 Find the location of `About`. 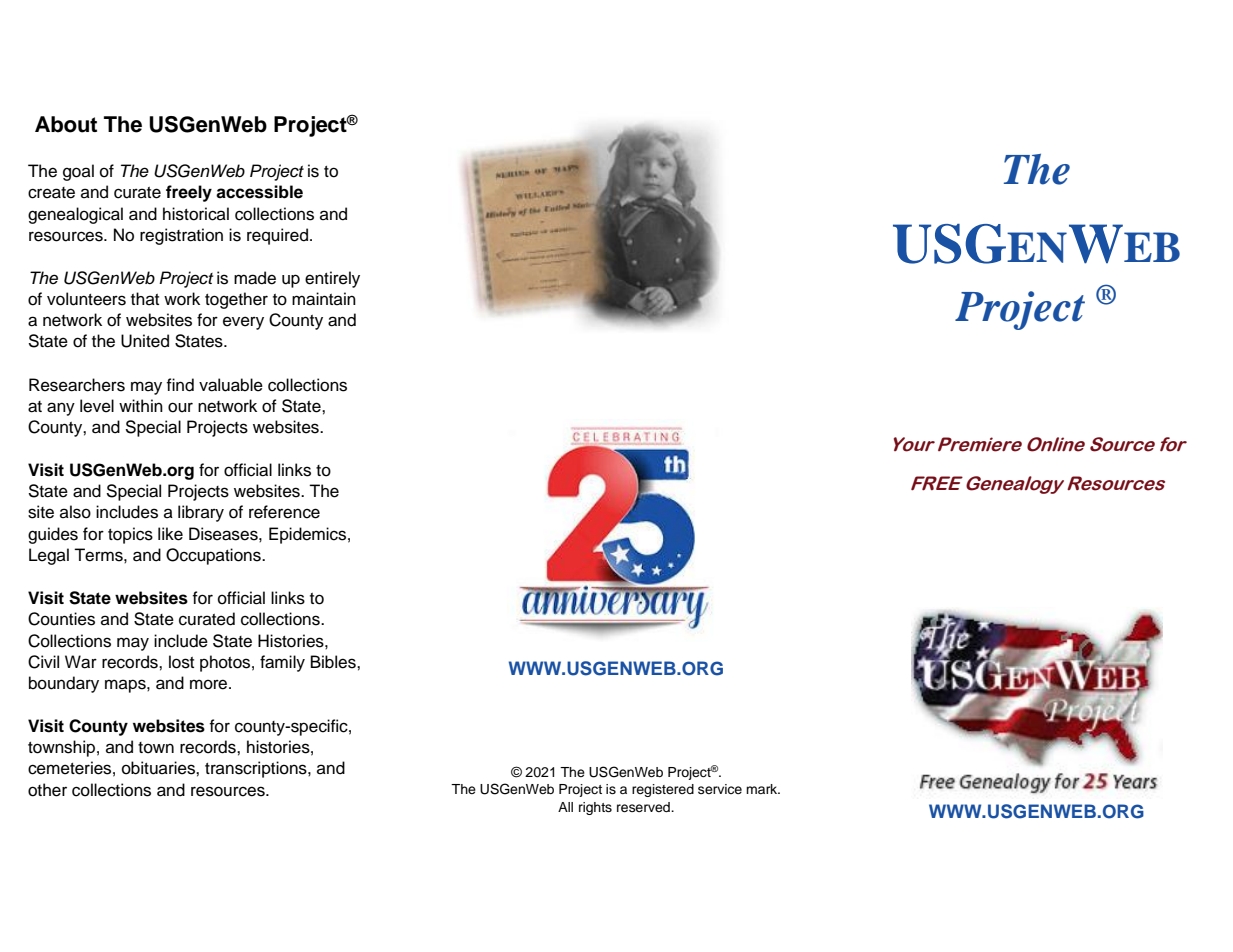

About is located at coordinates (66, 124).
